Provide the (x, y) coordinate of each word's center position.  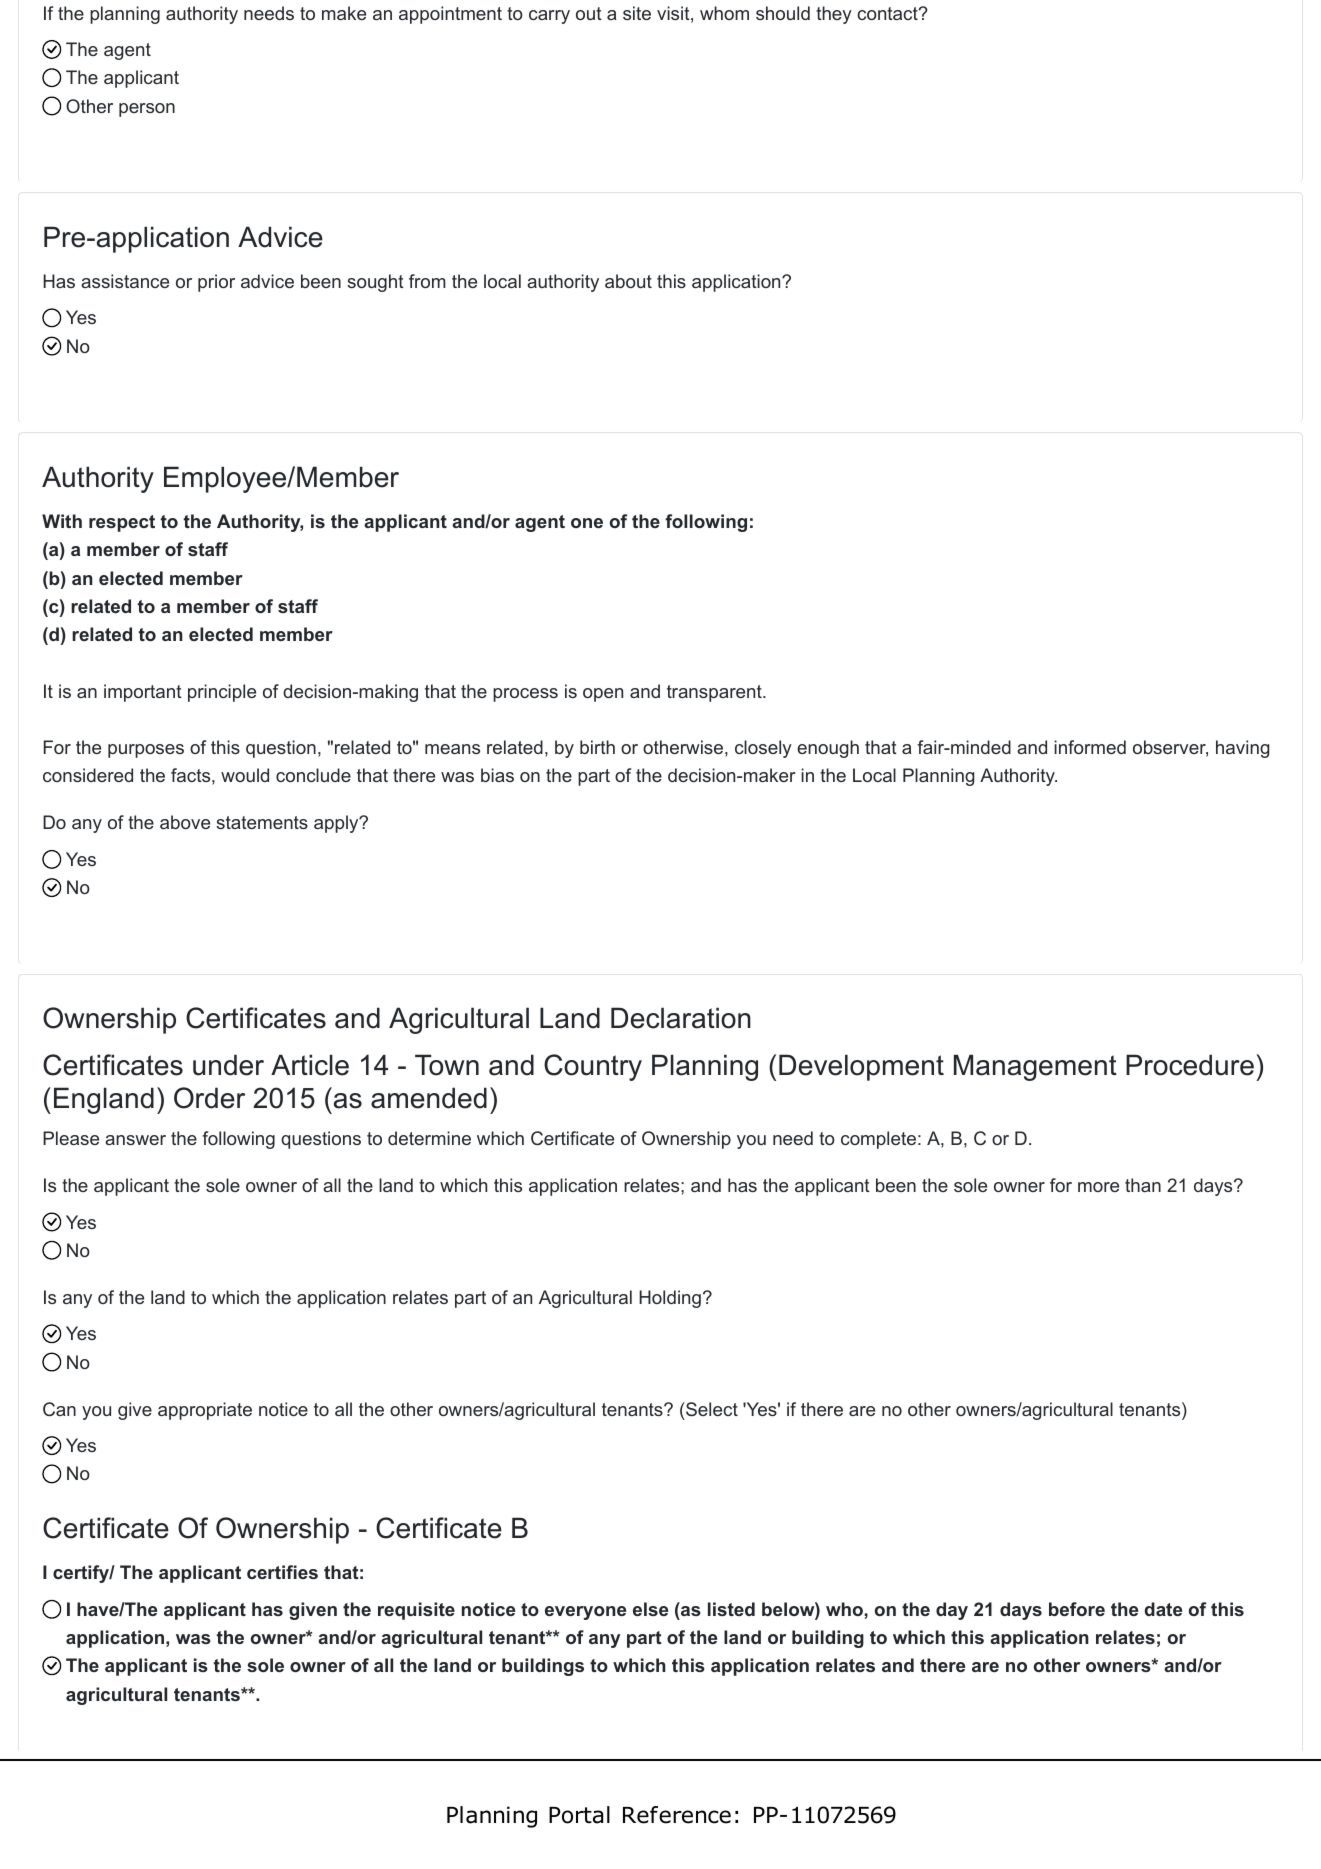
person (147, 110)
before (1077, 1609)
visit (673, 13)
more (1098, 1187)
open (603, 695)
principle (222, 693)
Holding (670, 1299)
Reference (677, 1815)
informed (1090, 747)
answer (135, 1140)
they (834, 15)
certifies (282, 1572)
